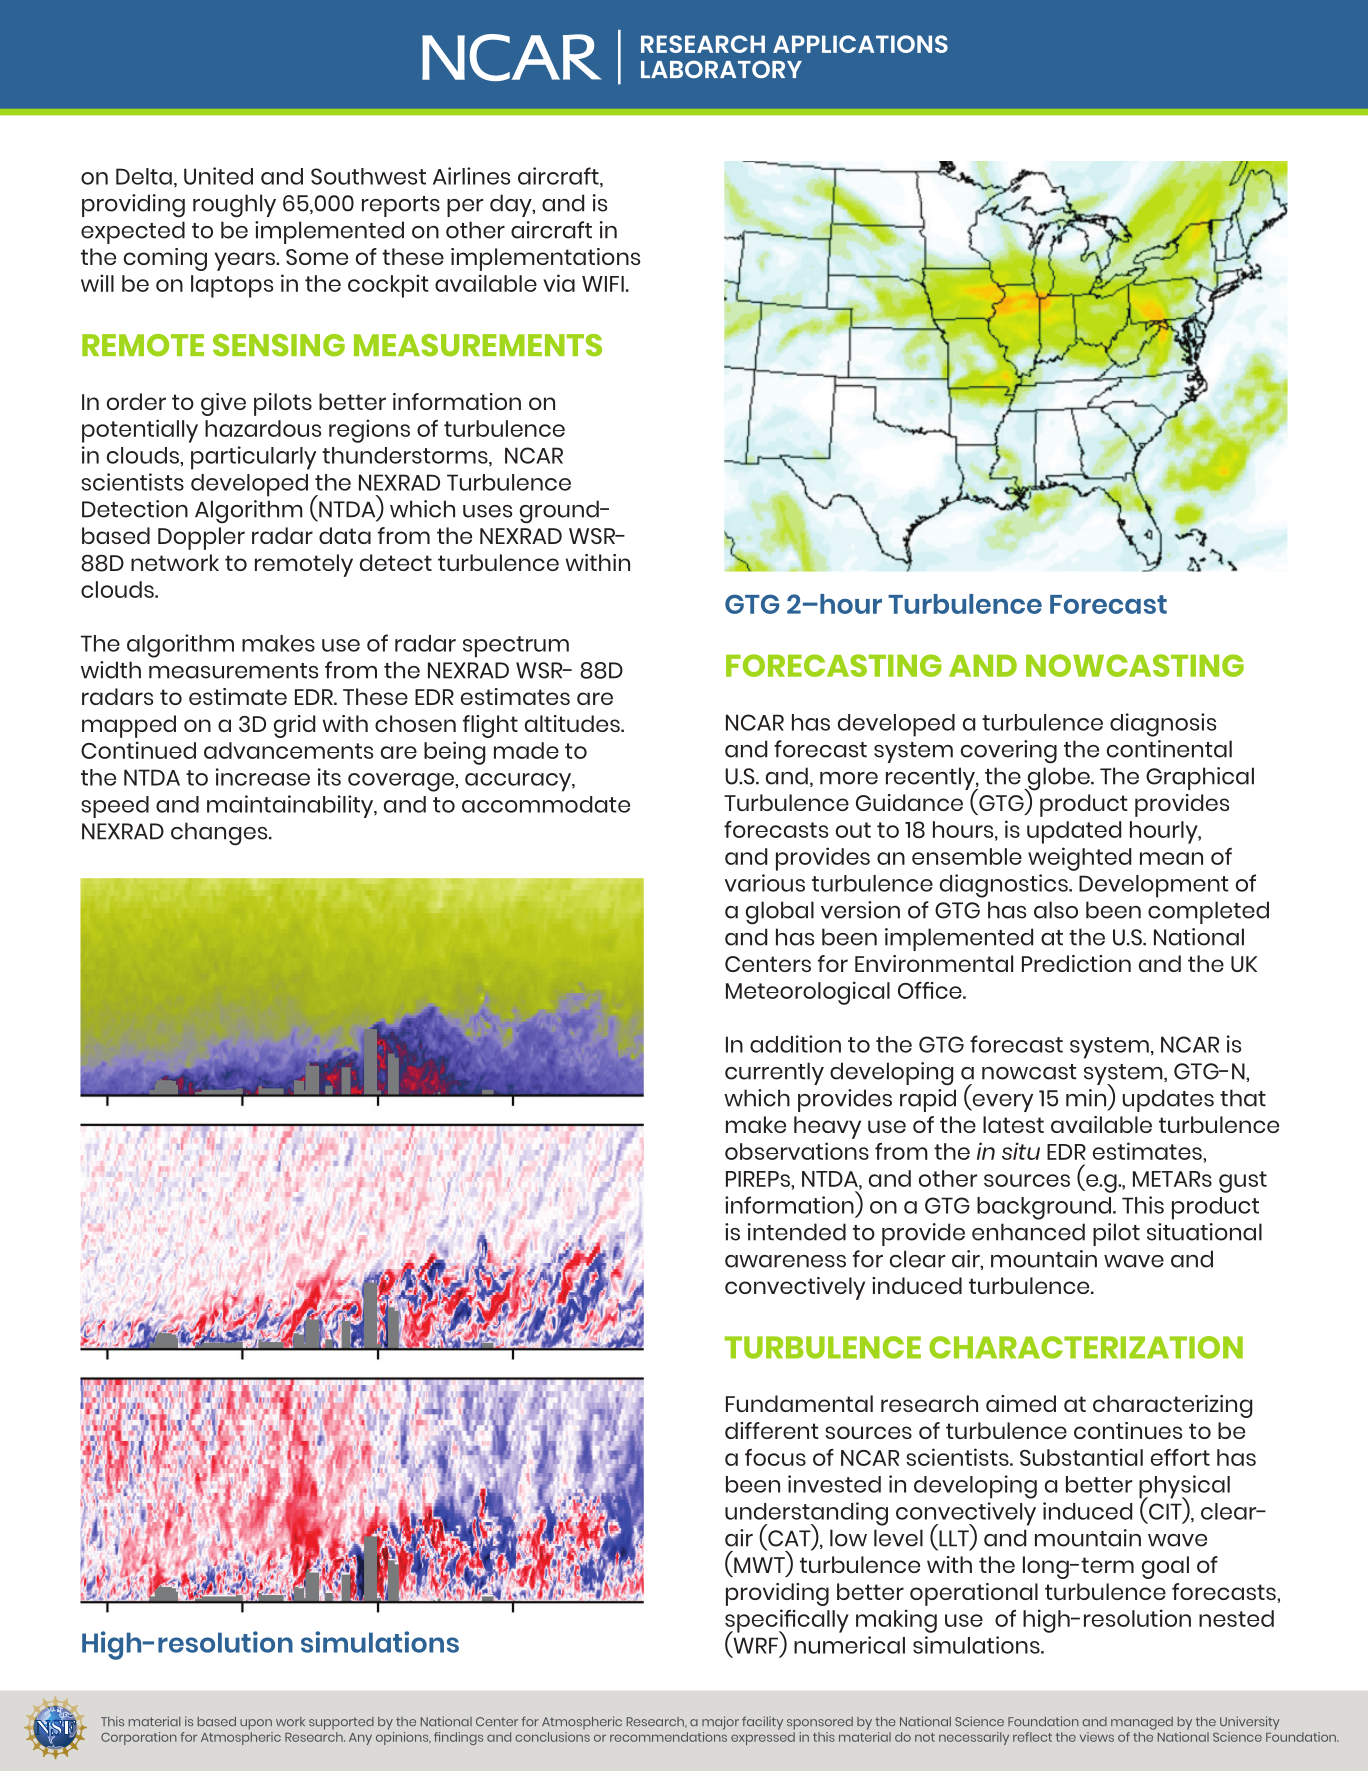 Image resolution: width=1368 pixels, height=1771 pixels. Describe the element at coordinates (256, 1724) in the screenshot. I see `upon` at that location.
